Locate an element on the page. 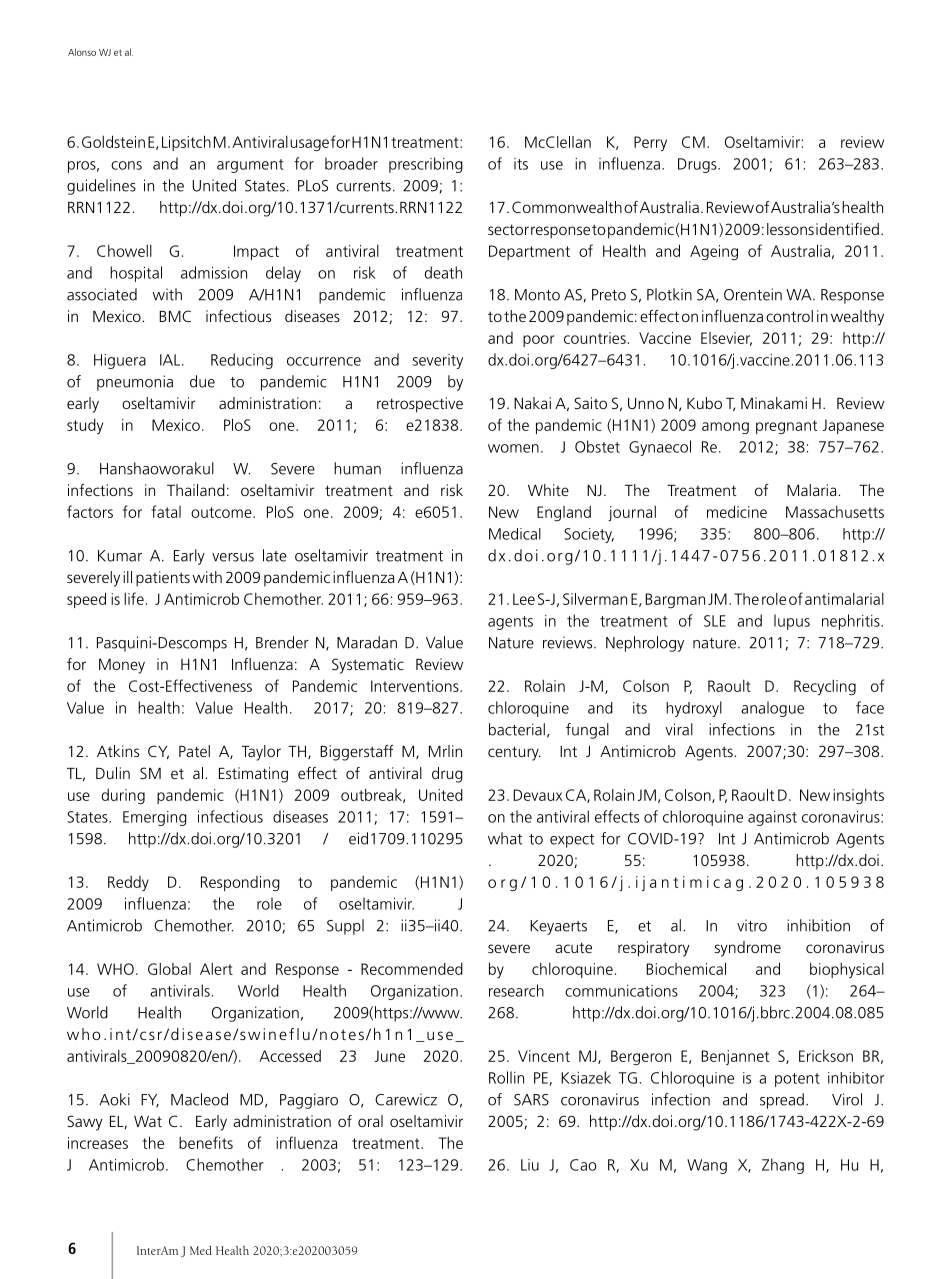 The width and height of the document is (952, 1279). patients is located at coordinates (163, 579).
